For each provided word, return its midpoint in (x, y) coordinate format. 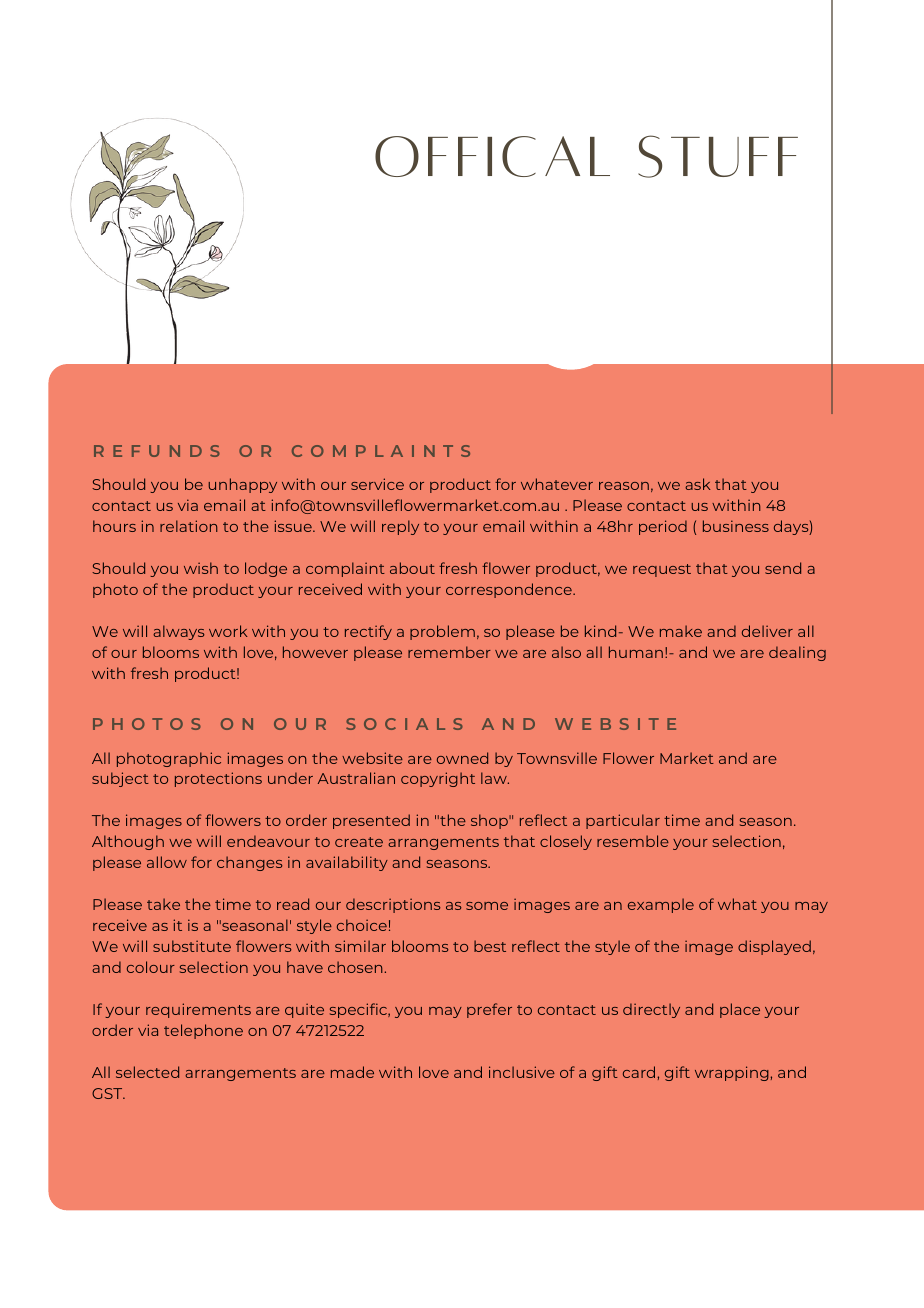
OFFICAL (492, 156)
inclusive (522, 1072)
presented (371, 821)
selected (147, 1072)
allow (167, 862)
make (681, 631)
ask (698, 484)
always (178, 632)
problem (442, 632)
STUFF (718, 156)
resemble (633, 841)
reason (624, 486)
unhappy (242, 485)
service (377, 484)
